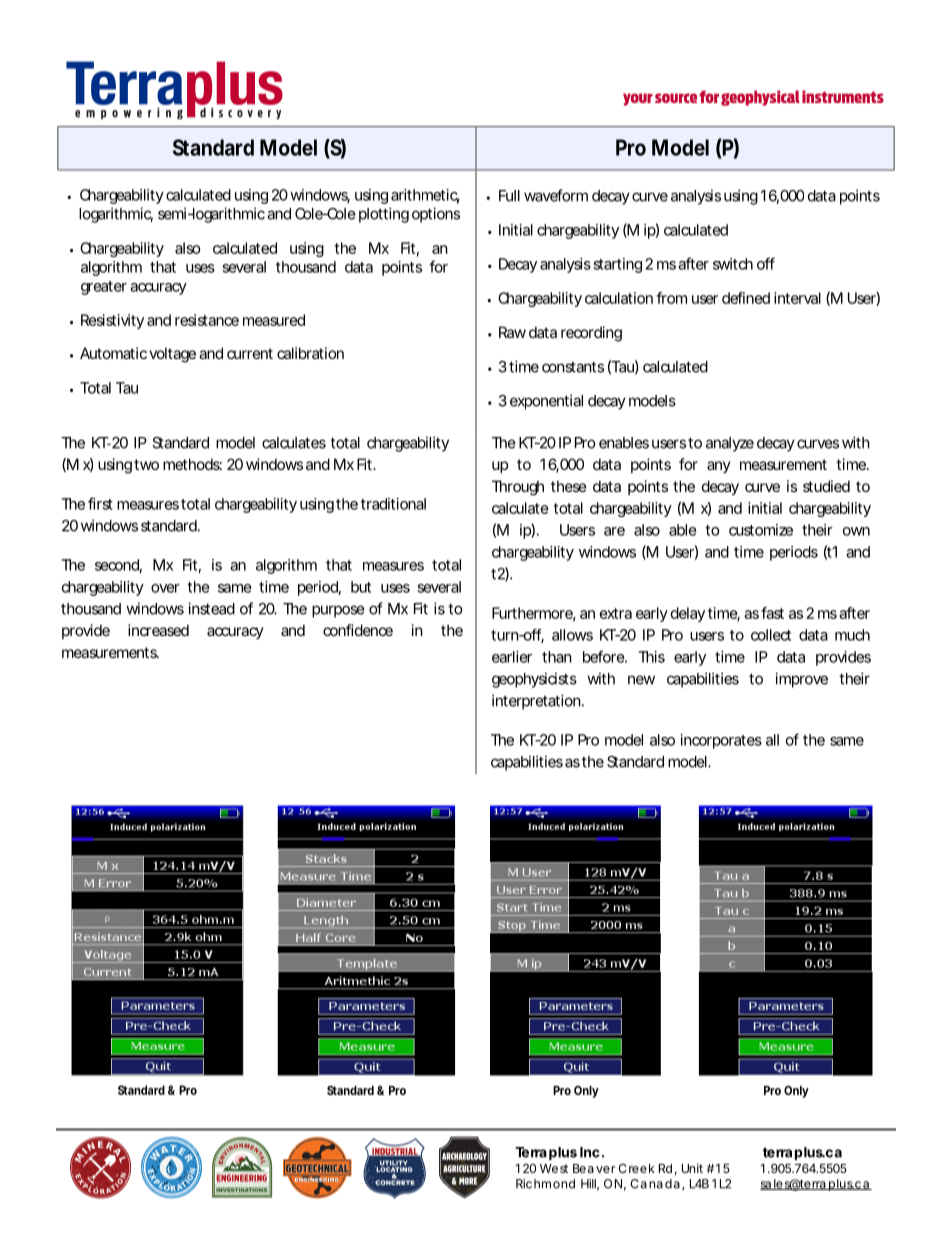 The width and height of the screenshot is (952, 1233). I want to click on greater, so click(104, 288).
